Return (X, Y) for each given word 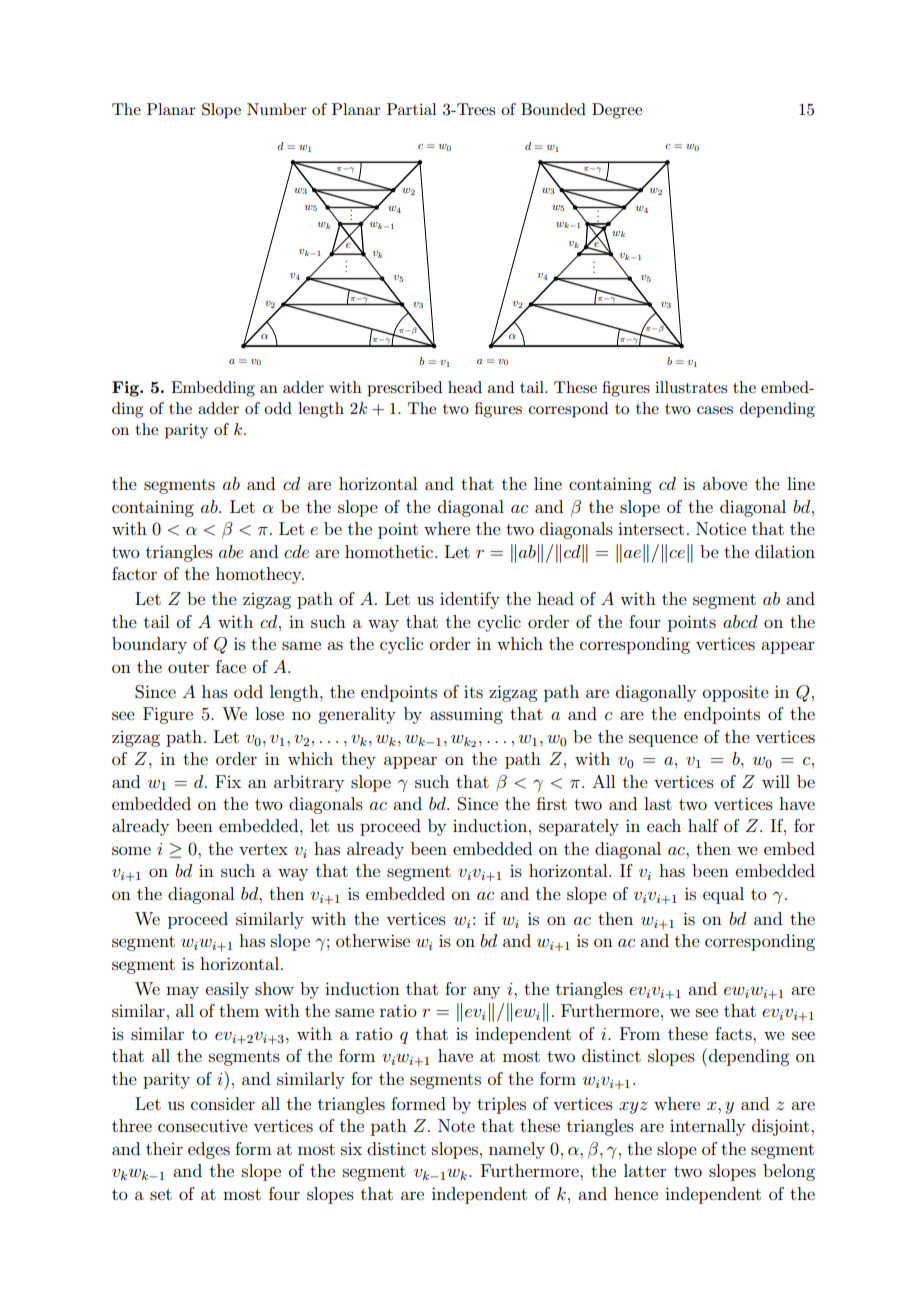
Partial (412, 109)
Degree (617, 111)
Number (277, 109)
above (725, 483)
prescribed (404, 389)
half (703, 825)
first (552, 803)
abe (231, 551)
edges (209, 1150)
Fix (228, 781)
